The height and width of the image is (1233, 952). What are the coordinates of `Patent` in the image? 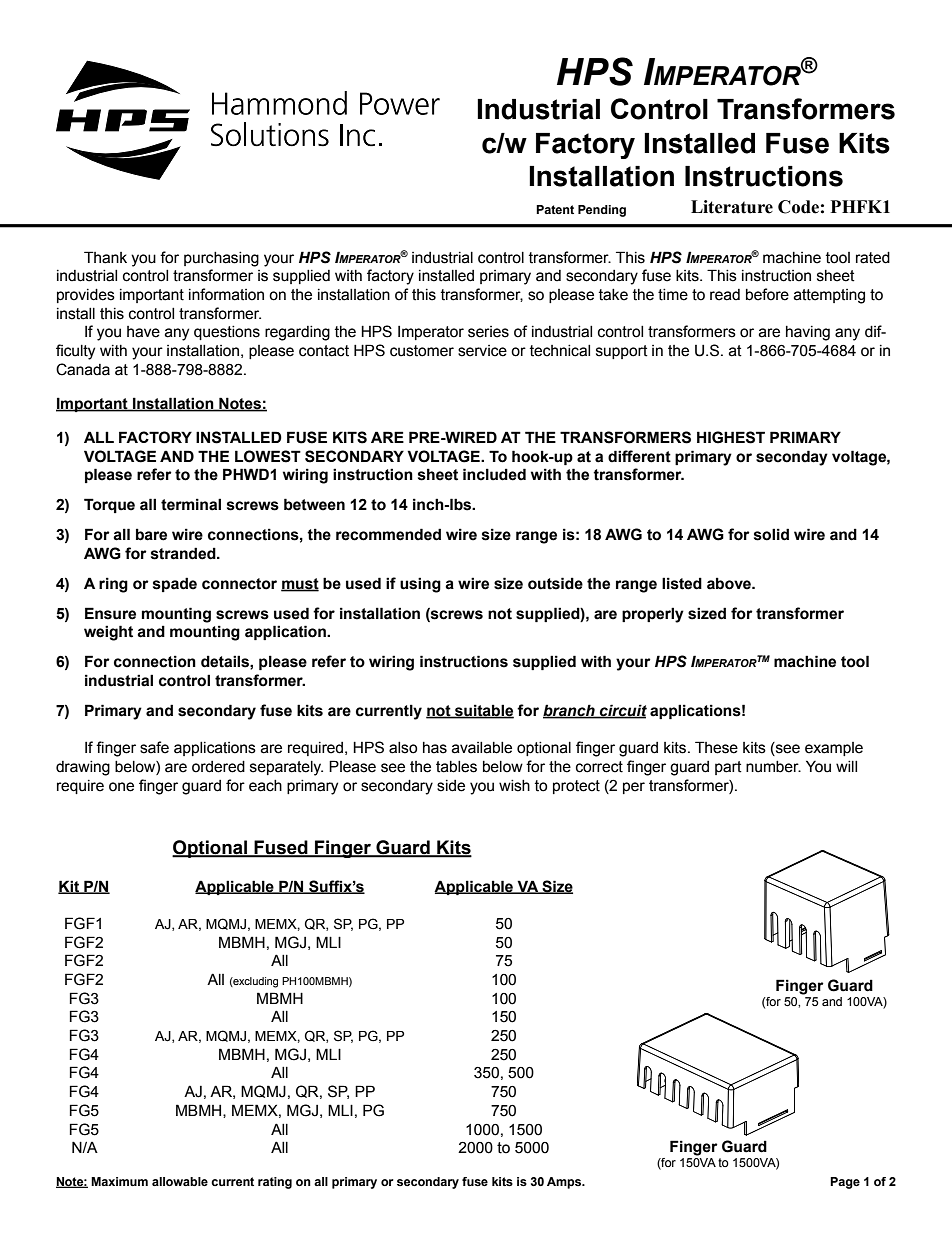 It's located at (555, 209).
